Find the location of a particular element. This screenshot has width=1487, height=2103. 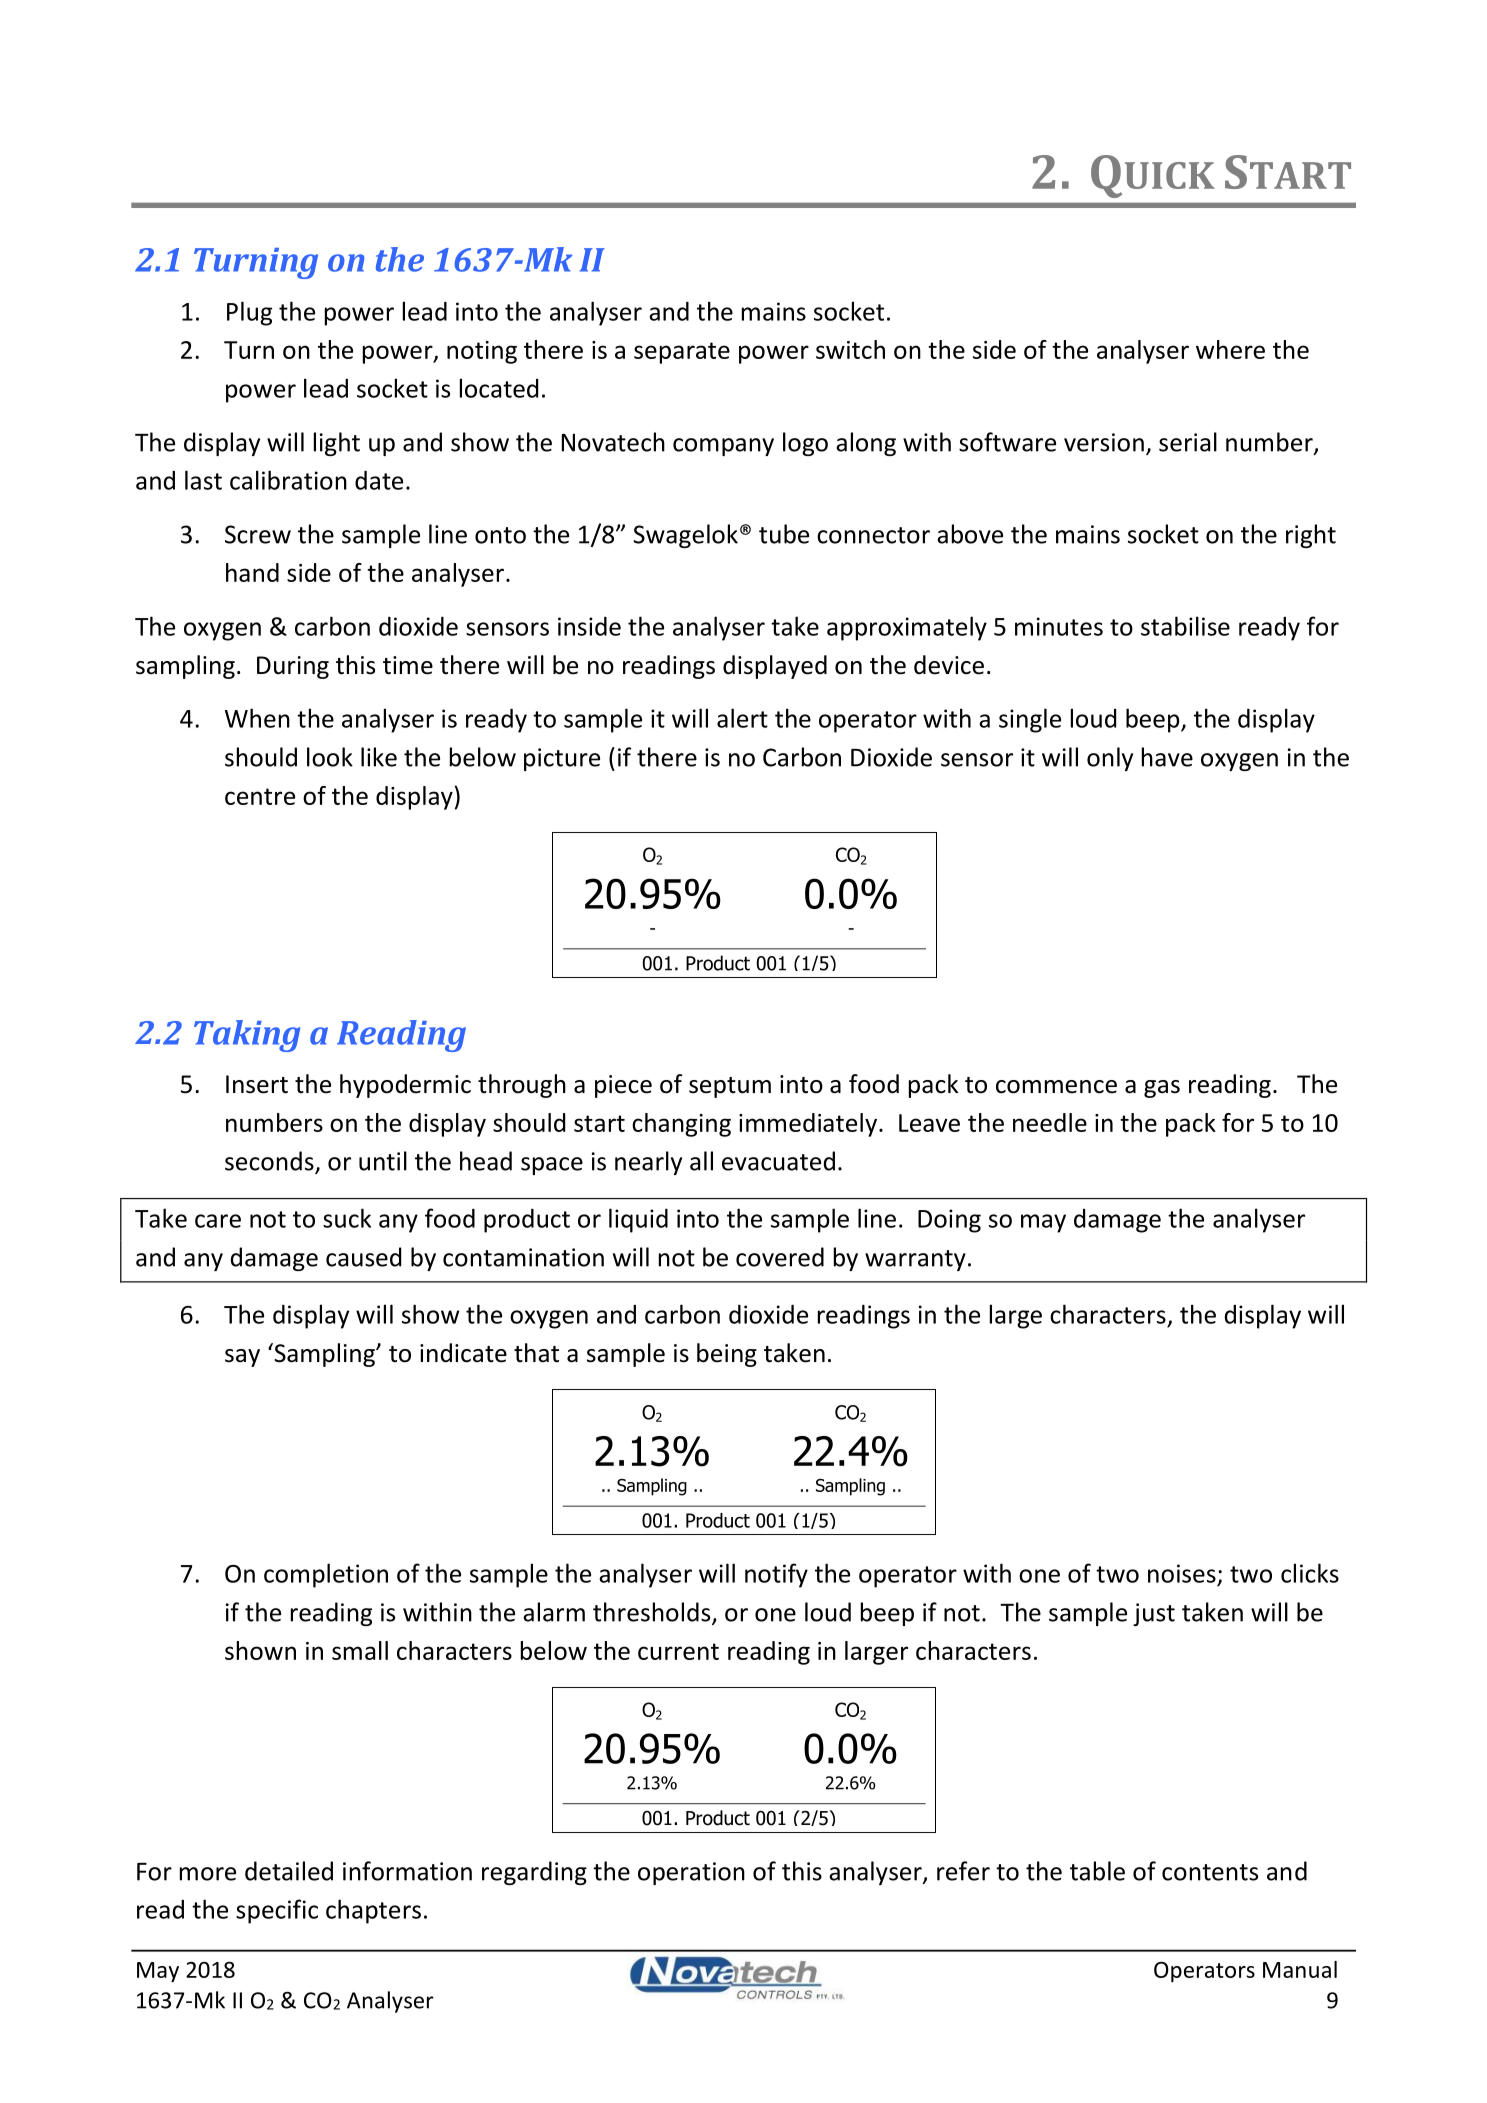

chapters is located at coordinates (373, 1911).
